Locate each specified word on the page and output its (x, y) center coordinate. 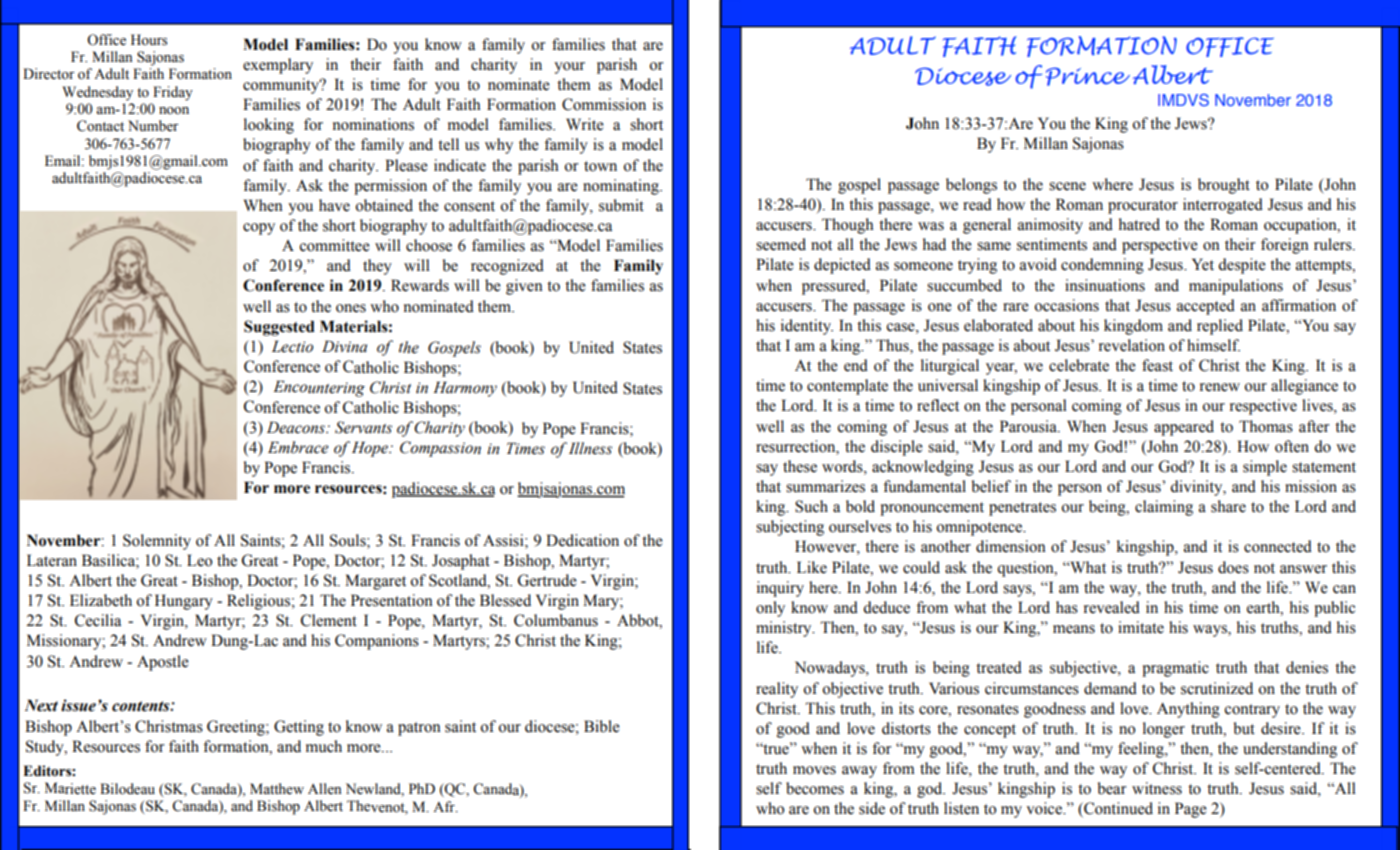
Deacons (297, 427)
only (770, 609)
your (569, 68)
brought (1224, 186)
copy (259, 229)
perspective (1160, 246)
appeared (1184, 428)
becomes (815, 788)
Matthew (277, 789)
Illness (590, 448)
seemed (781, 244)
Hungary (184, 602)
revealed (1112, 607)
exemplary (278, 66)
